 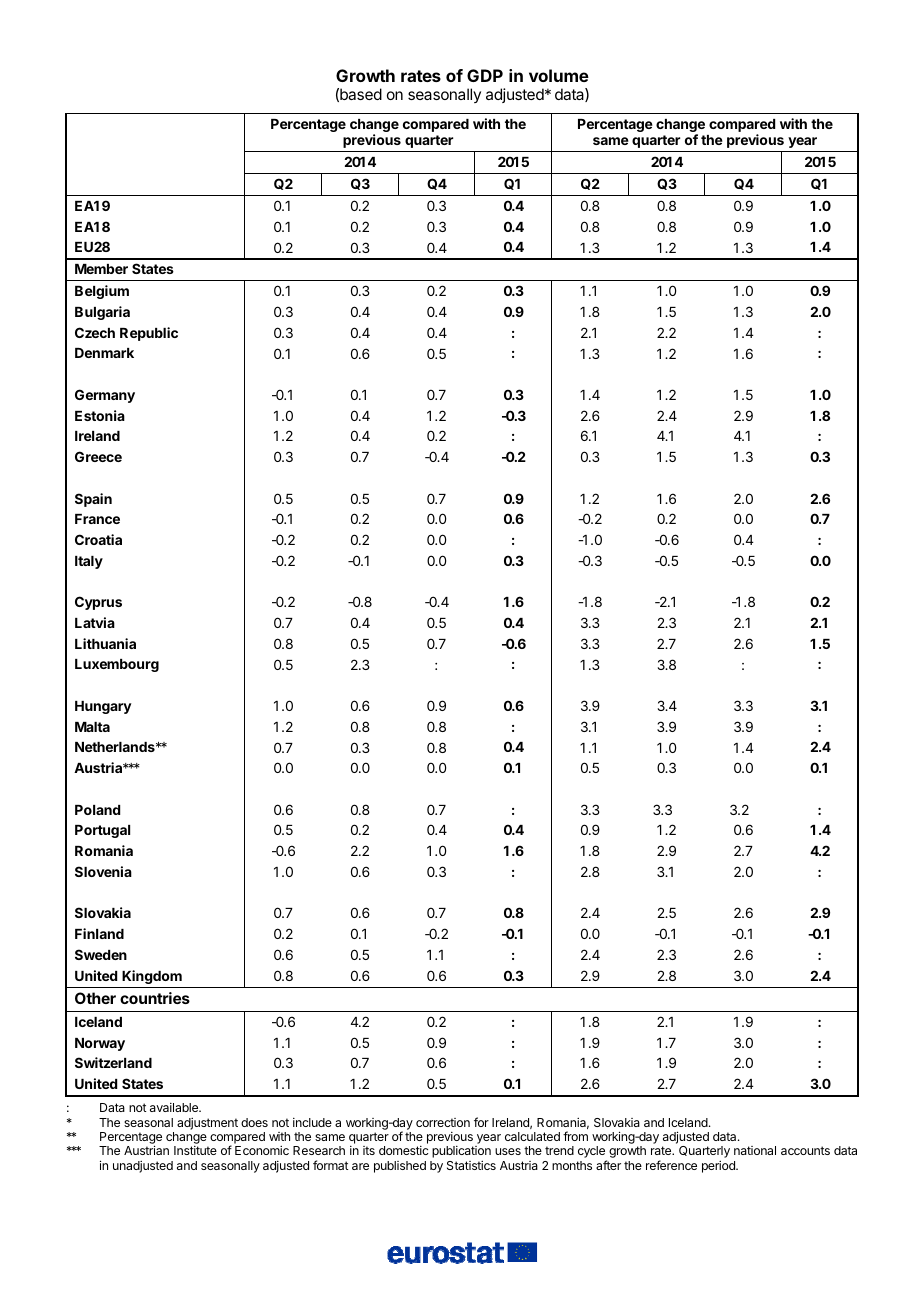 I want to click on Institute, so click(x=195, y=1150).
